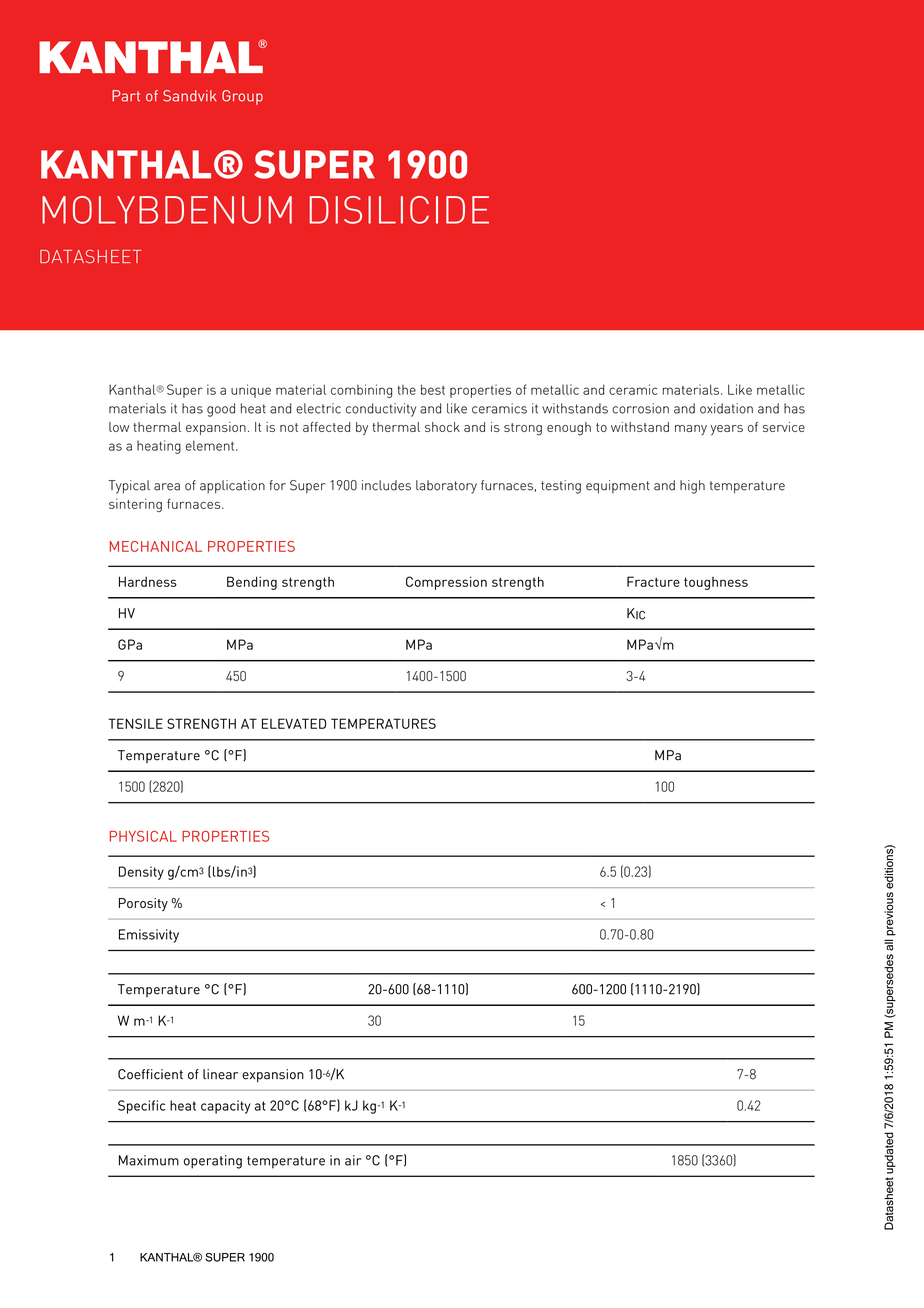 The height and width of the screenshot is (1308, 924). I want to click on capacity, so click(226, 1107).
